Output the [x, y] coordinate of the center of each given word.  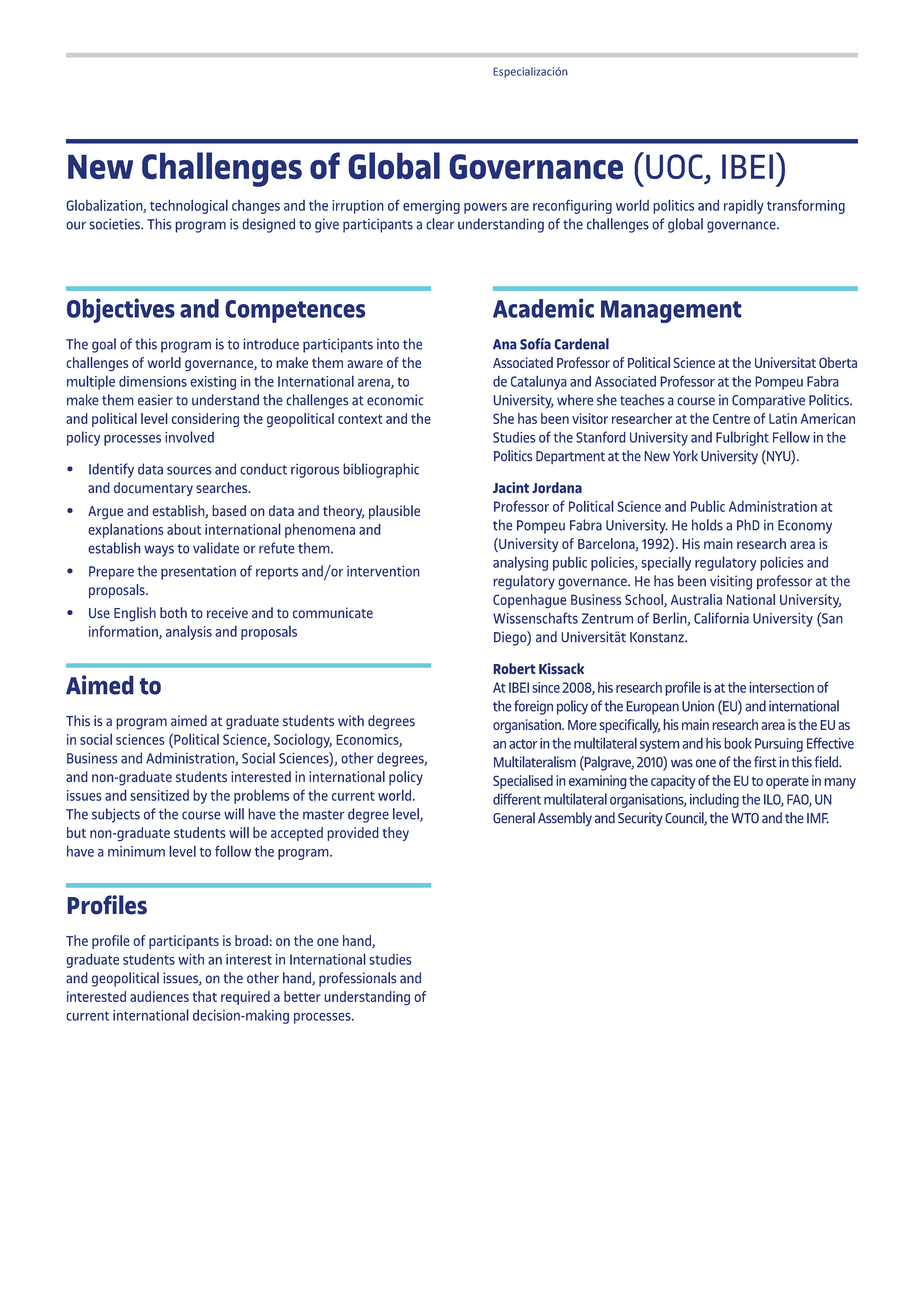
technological [189, 207]
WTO [745, 818]
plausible [394, 512]
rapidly [744, 207]
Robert [514, 669]
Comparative [768, 401]
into [388, 344]
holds [707, 525]
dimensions [153, 381]
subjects [116, 815]
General [514, 818]
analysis [189, 632]
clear [440, 224]
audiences [159, 996]
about [184, 529]
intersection [781, 687]
